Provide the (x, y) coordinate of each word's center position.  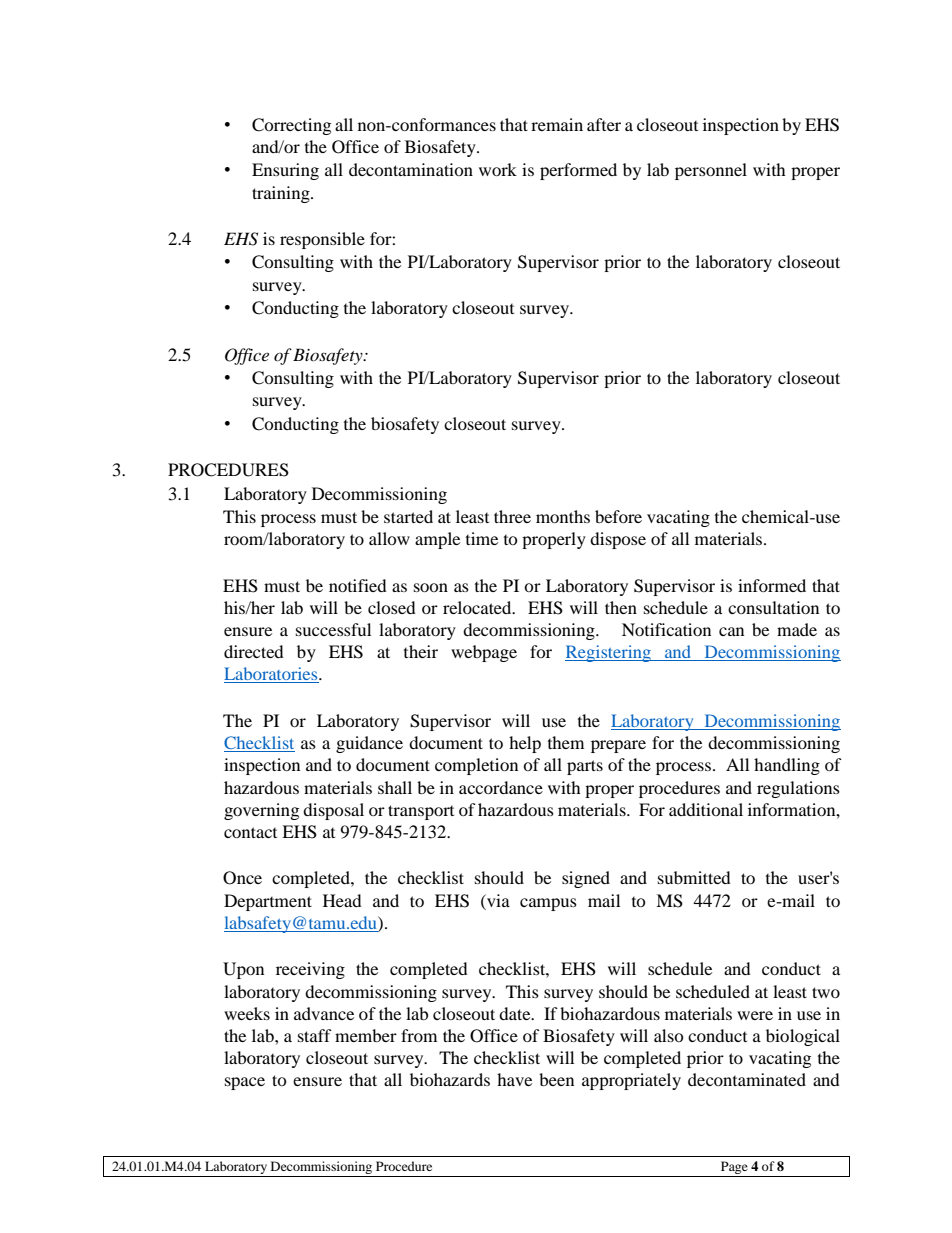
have (514, 1079)
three (512, 516)
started (408, 516)
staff (315, 1035)
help (525, 744)
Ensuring (285, 171)
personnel (711, 171)
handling (787, 766)
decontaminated (747, 1079)
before (618, 516)
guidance (369, 744)
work (498, 169)
